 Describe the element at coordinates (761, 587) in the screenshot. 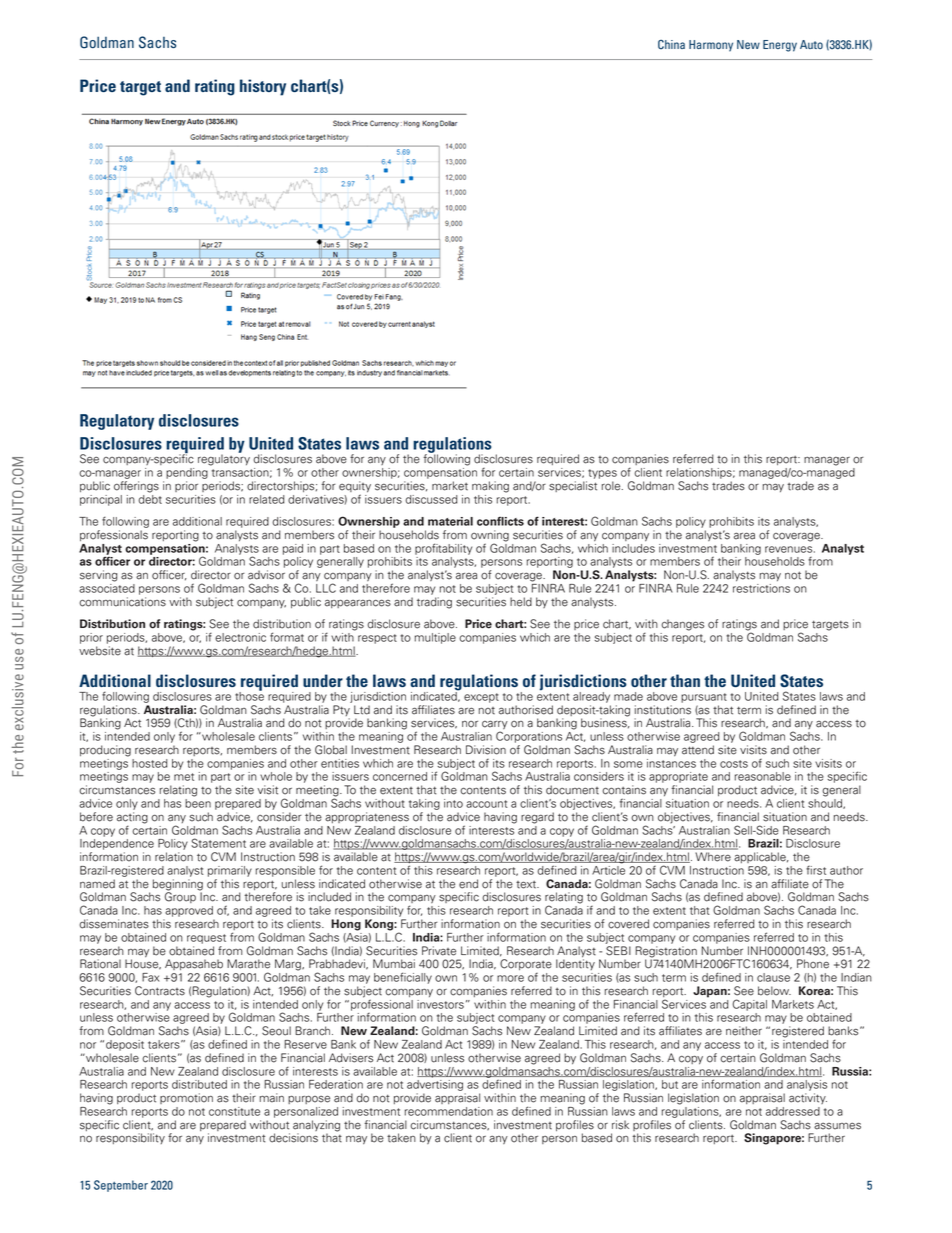

I see `restrictions` at that location.
